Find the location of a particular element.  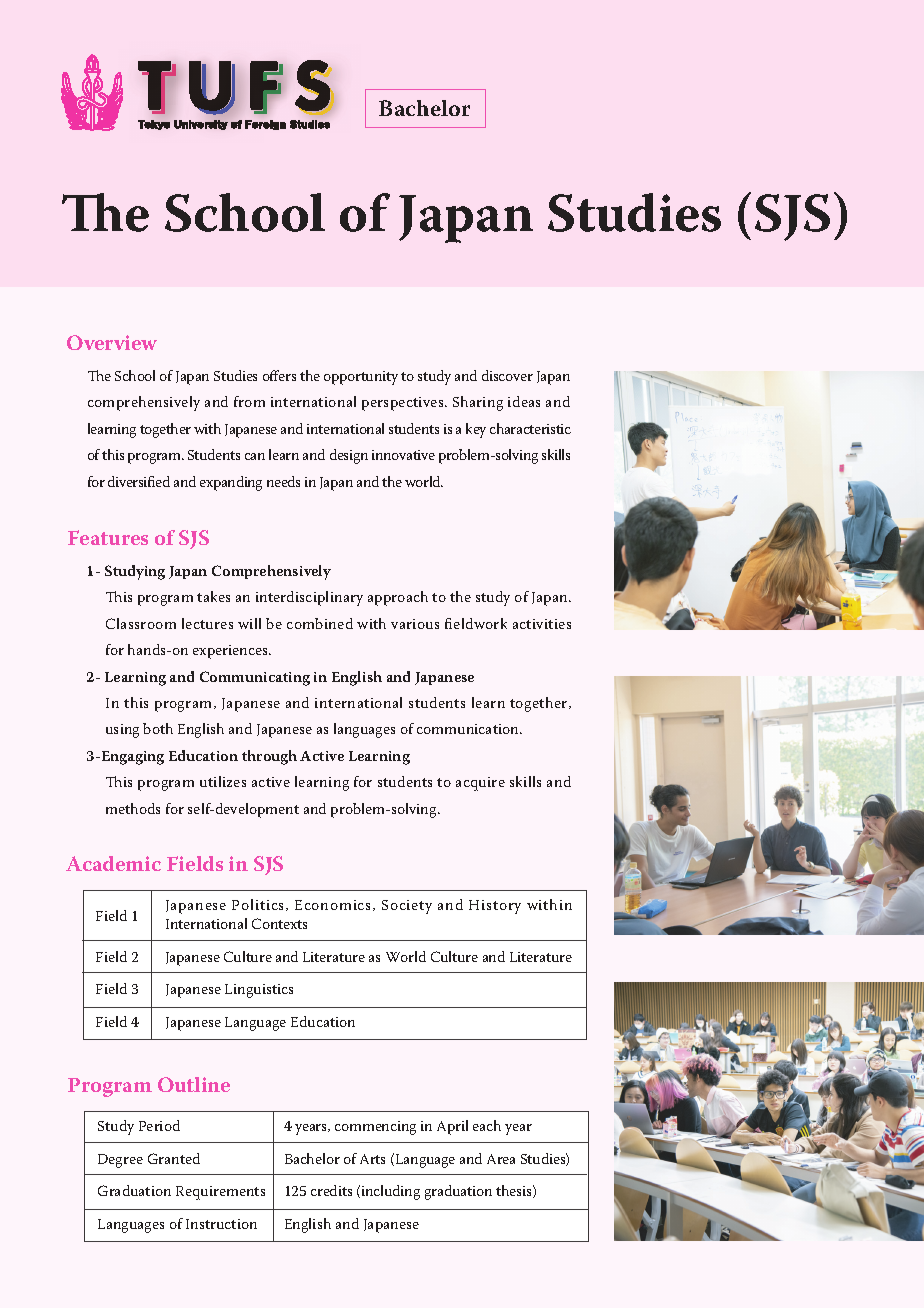

acquire is located at coordinates (480, 784).
